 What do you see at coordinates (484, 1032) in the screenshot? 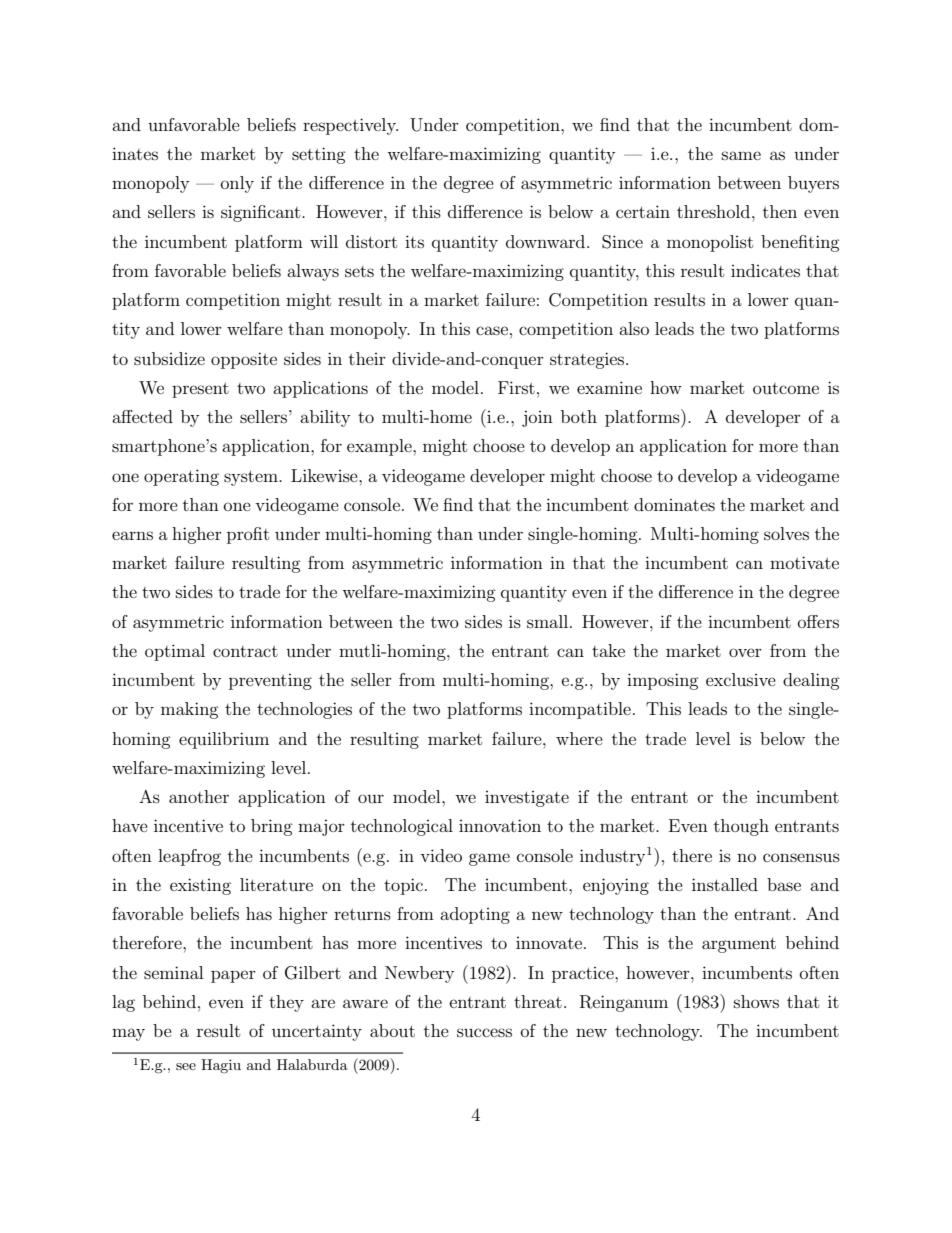
I see `success` at bounding box center [484, 1032].
